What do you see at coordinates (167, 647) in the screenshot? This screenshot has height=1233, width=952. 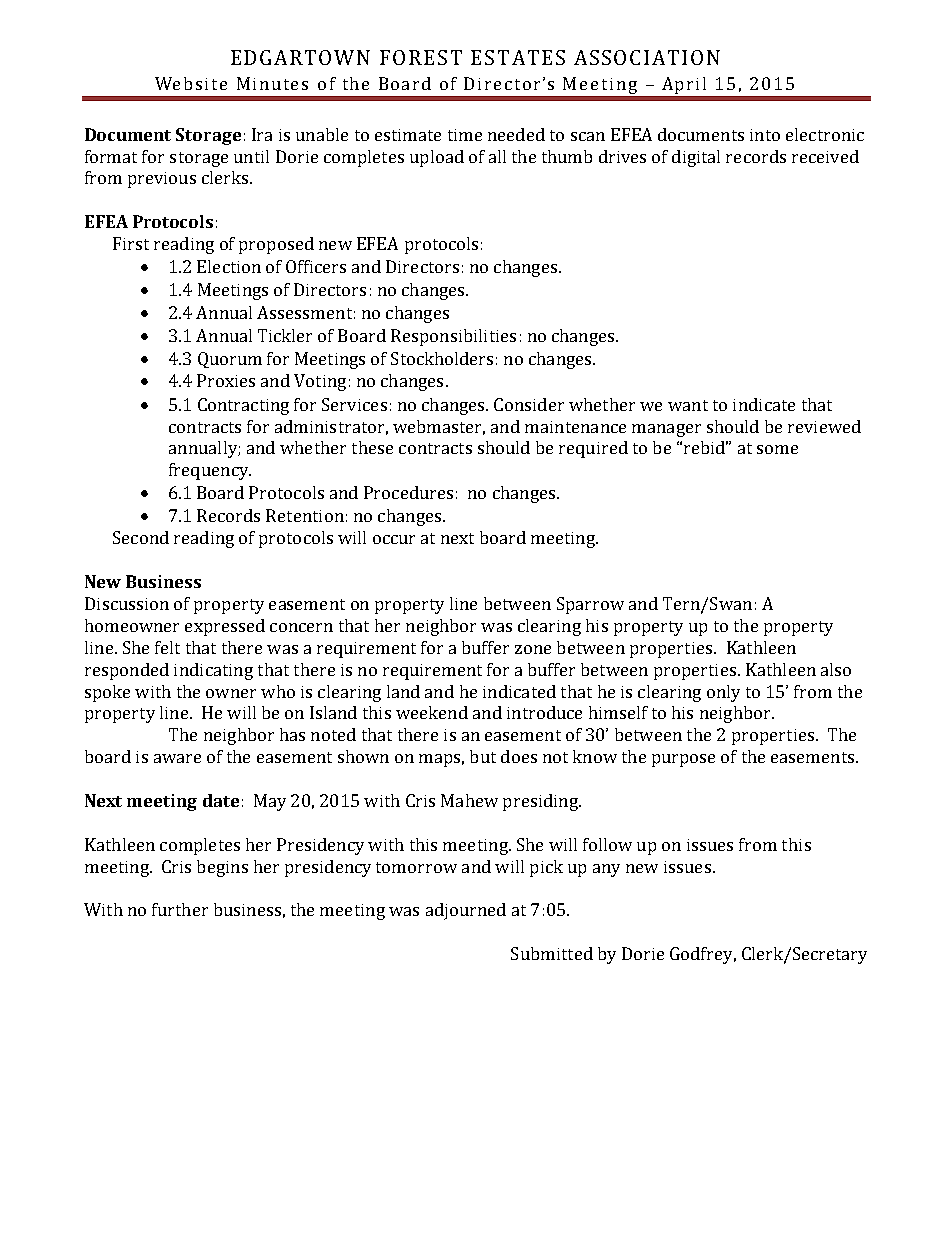 I see `felt` at bounding box center [167, 647].
